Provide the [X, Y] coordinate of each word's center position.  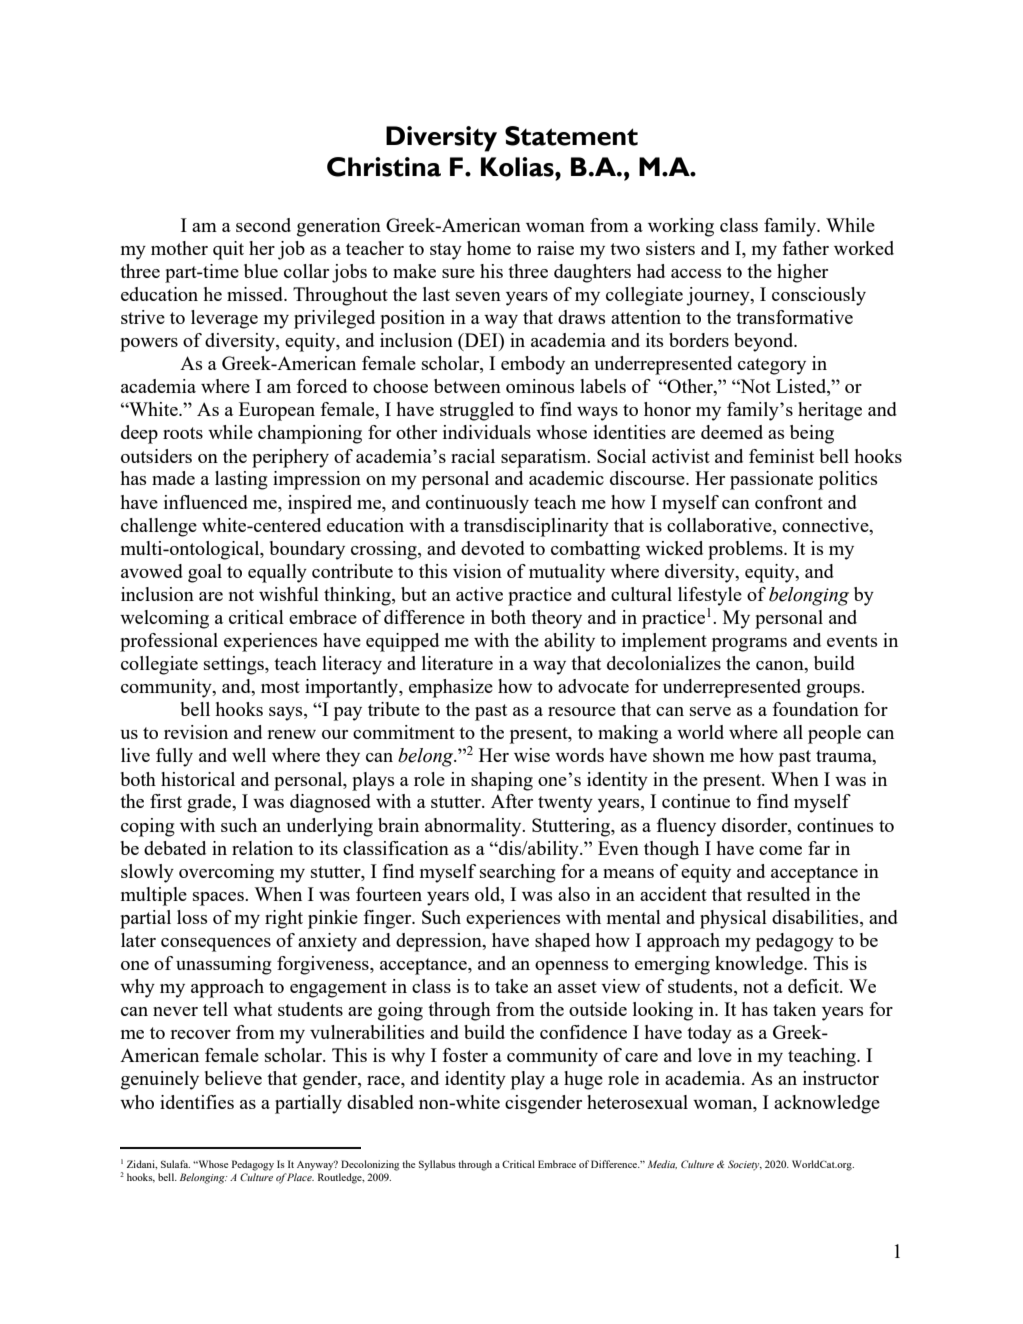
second [263, 225]
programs [749, 645]
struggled [477, 411]
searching [518, 873]
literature [457, 663]
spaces [219, 899]
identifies [197, 1102]
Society [745, 1165]
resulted [778, 894]
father [806, 248]
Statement [571, 136]
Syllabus [437, 1165]
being [812, 434]
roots [183, 433]
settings [235, 665]
